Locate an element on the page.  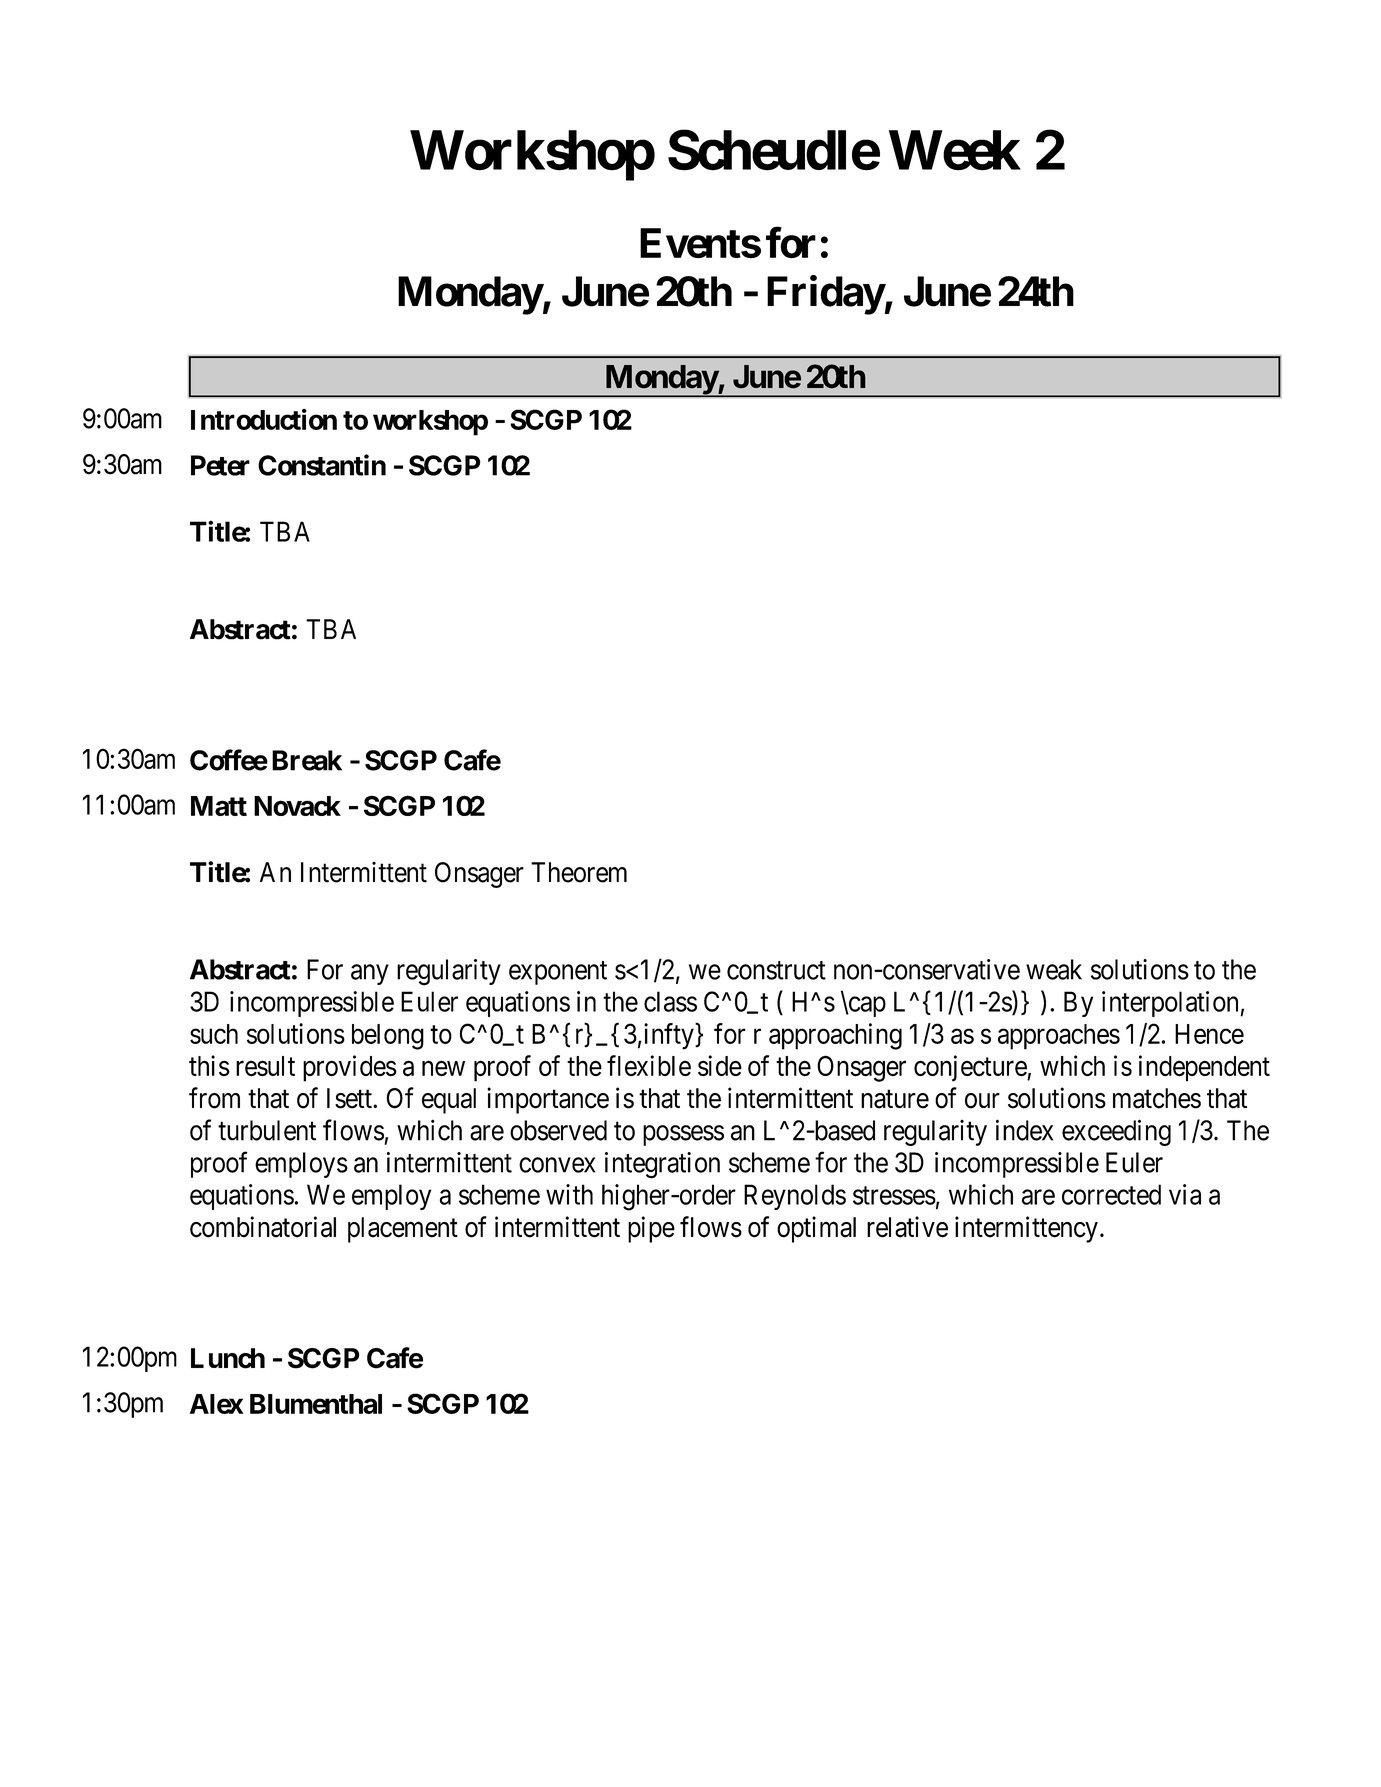
Constantin is located at coordinates (322, 465).
